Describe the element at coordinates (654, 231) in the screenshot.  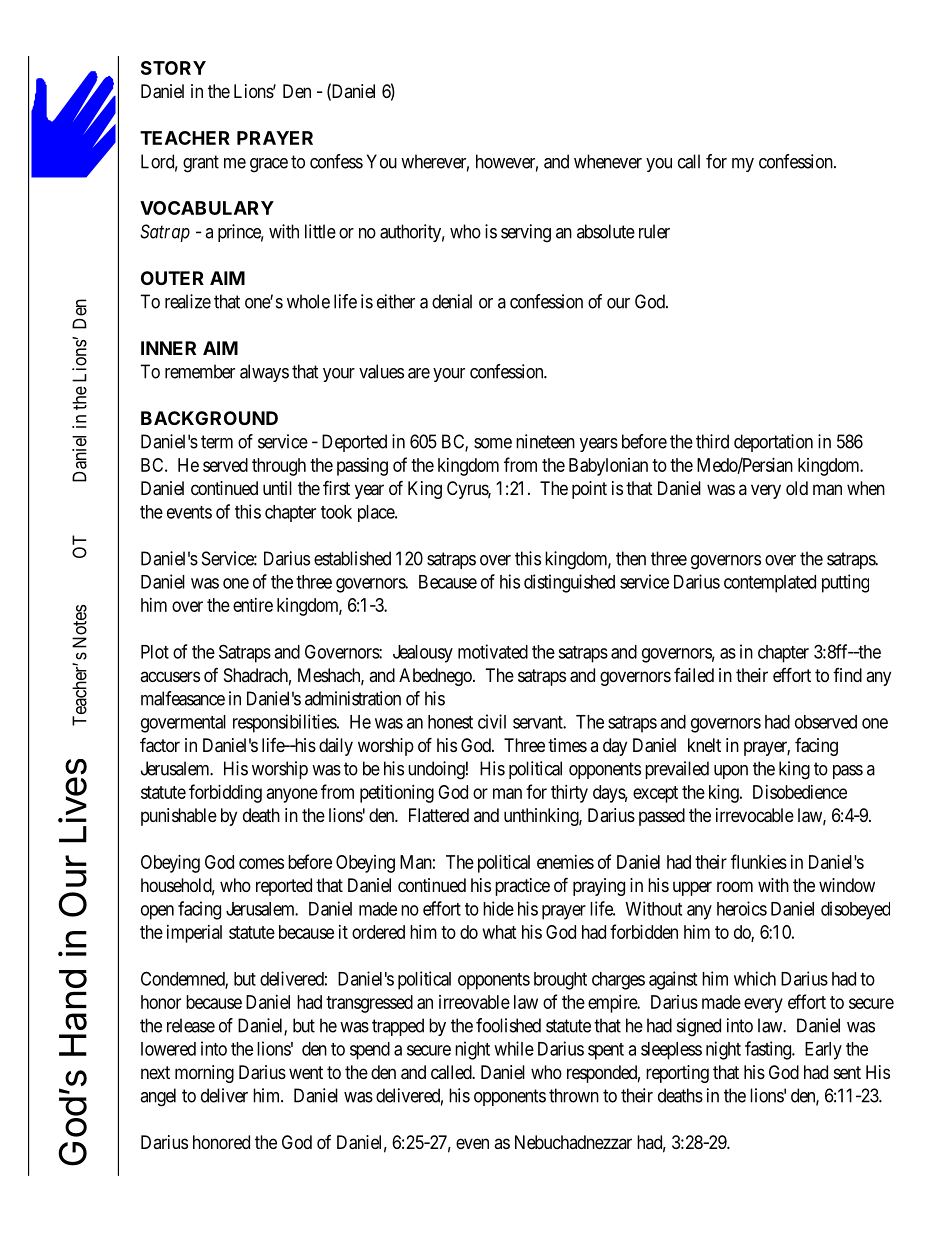
I see `ruler` at that location.
